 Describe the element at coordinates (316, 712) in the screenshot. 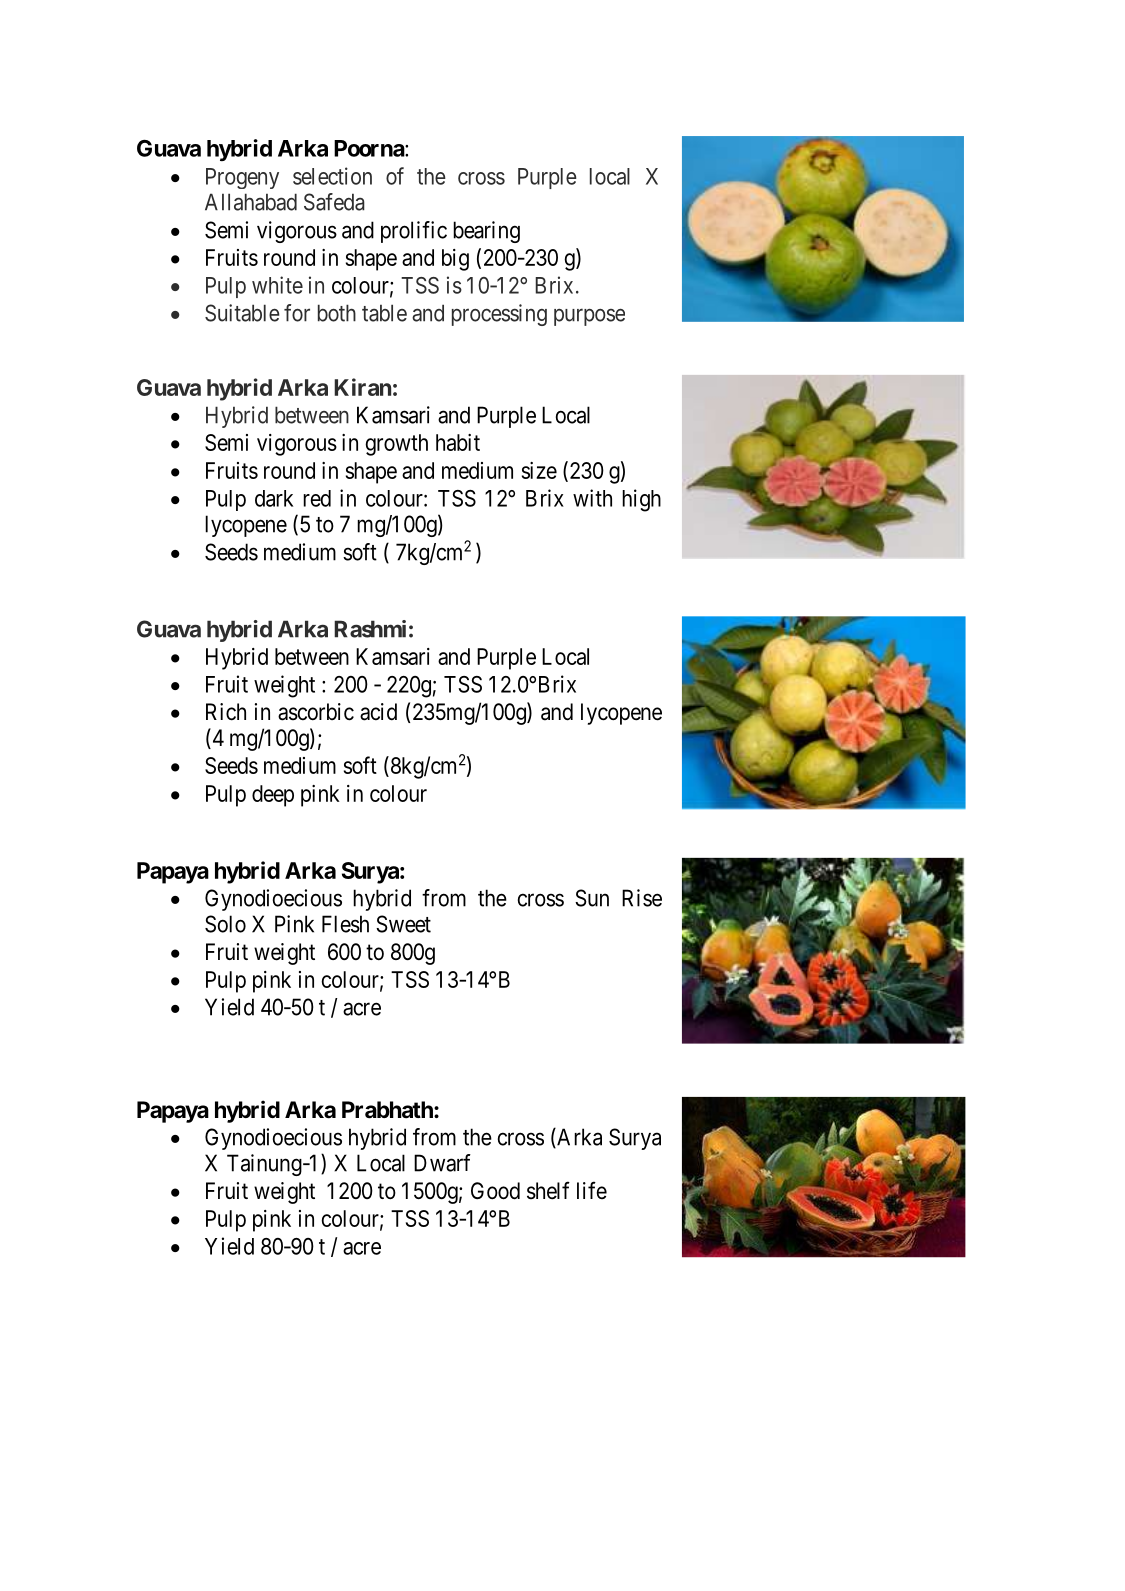

I see `ascorbic` at that location.
